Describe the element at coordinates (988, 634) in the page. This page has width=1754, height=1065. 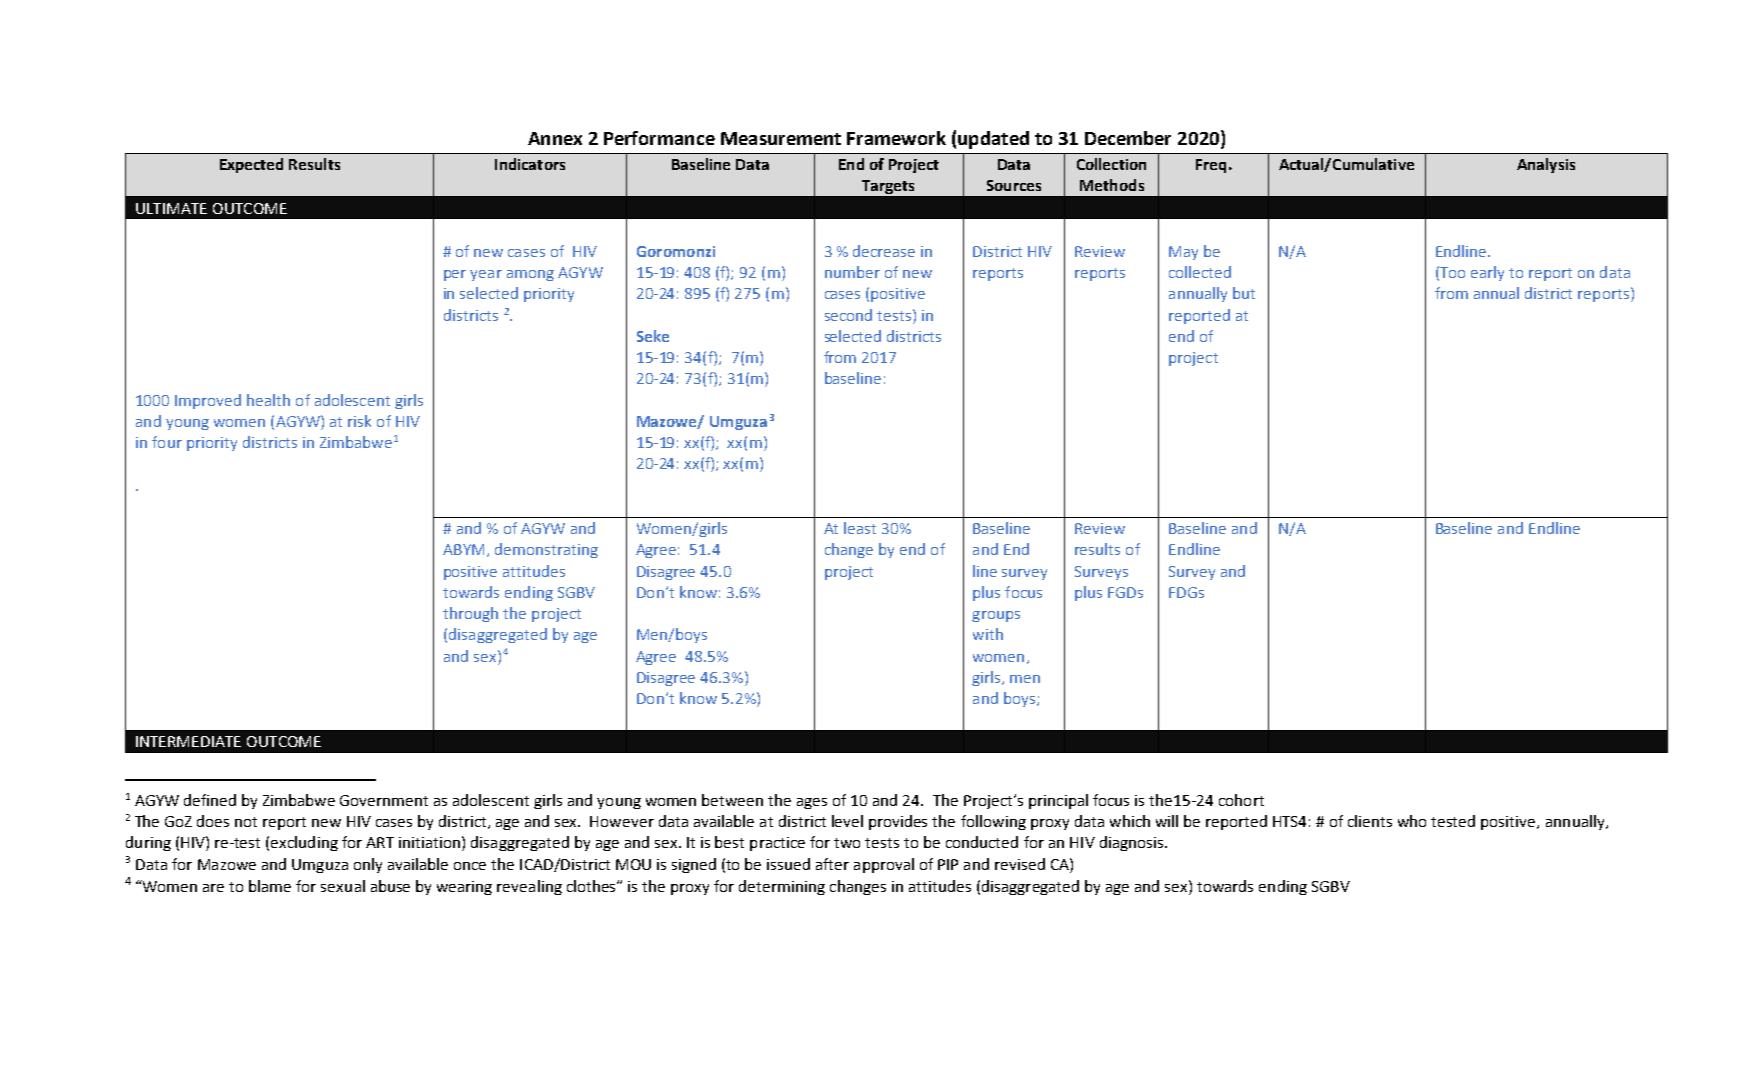
I see `with` at that location.
